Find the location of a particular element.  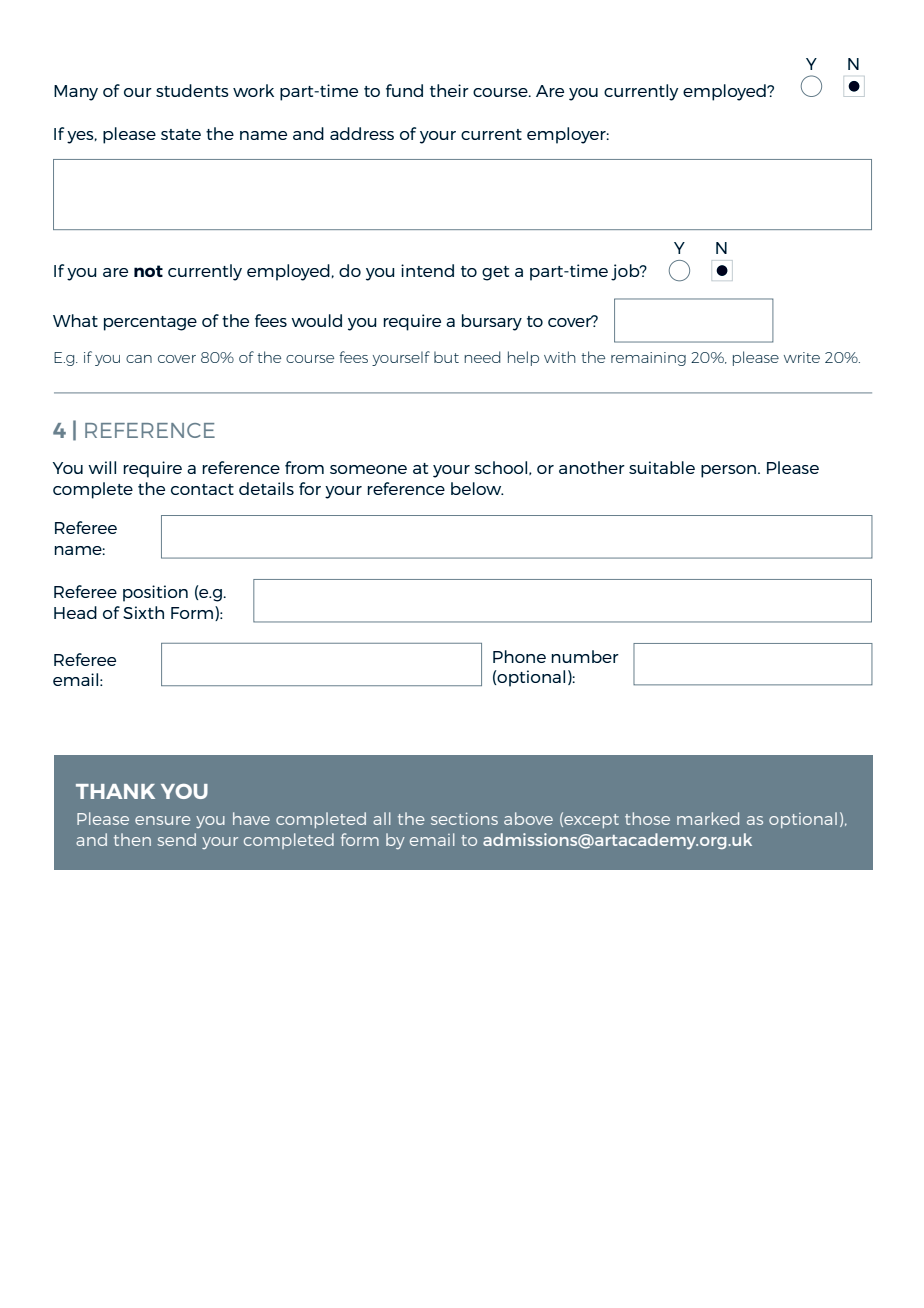

job is located at coordinates (626, 272).
